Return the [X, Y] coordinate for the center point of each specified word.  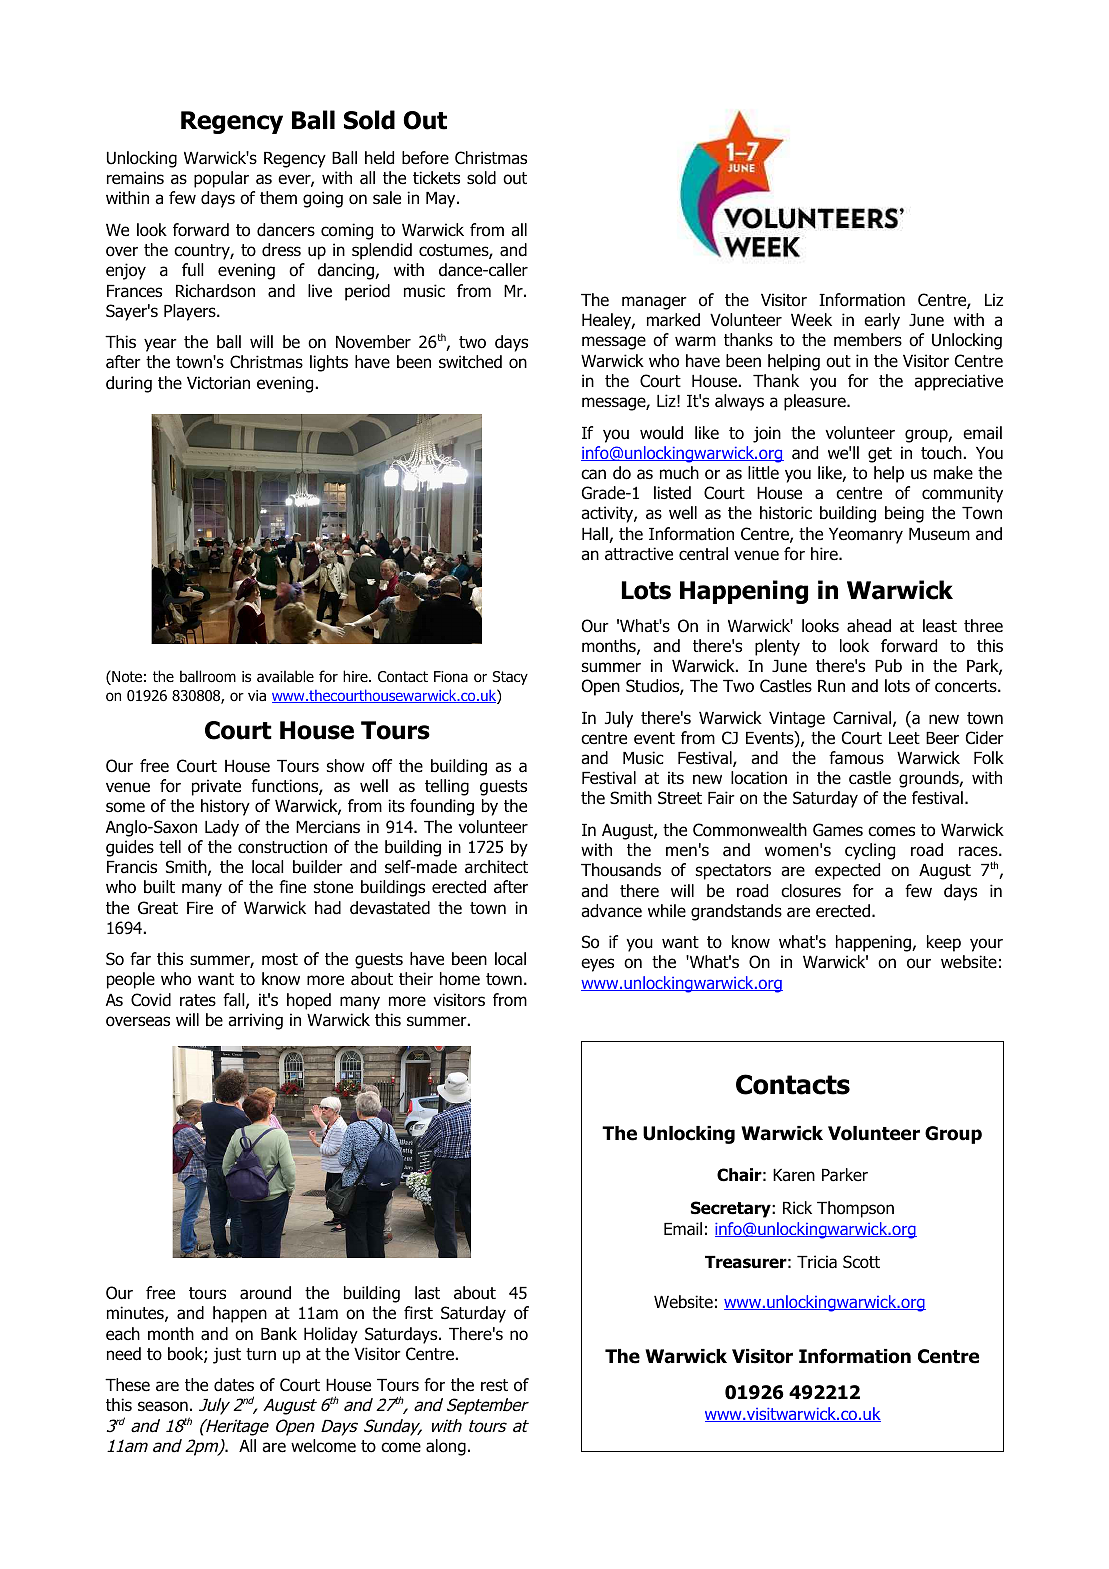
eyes [597, 965]
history [225, 807]
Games [838, 830]
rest [494, 1385]
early [882, 321]
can [593, 474]
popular [221, 179]
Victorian [218, 383]
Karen [794, 1175]
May [442, 200]
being [904, 514]
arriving [255, 1021]
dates [234, 1385]
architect [496, 867]
